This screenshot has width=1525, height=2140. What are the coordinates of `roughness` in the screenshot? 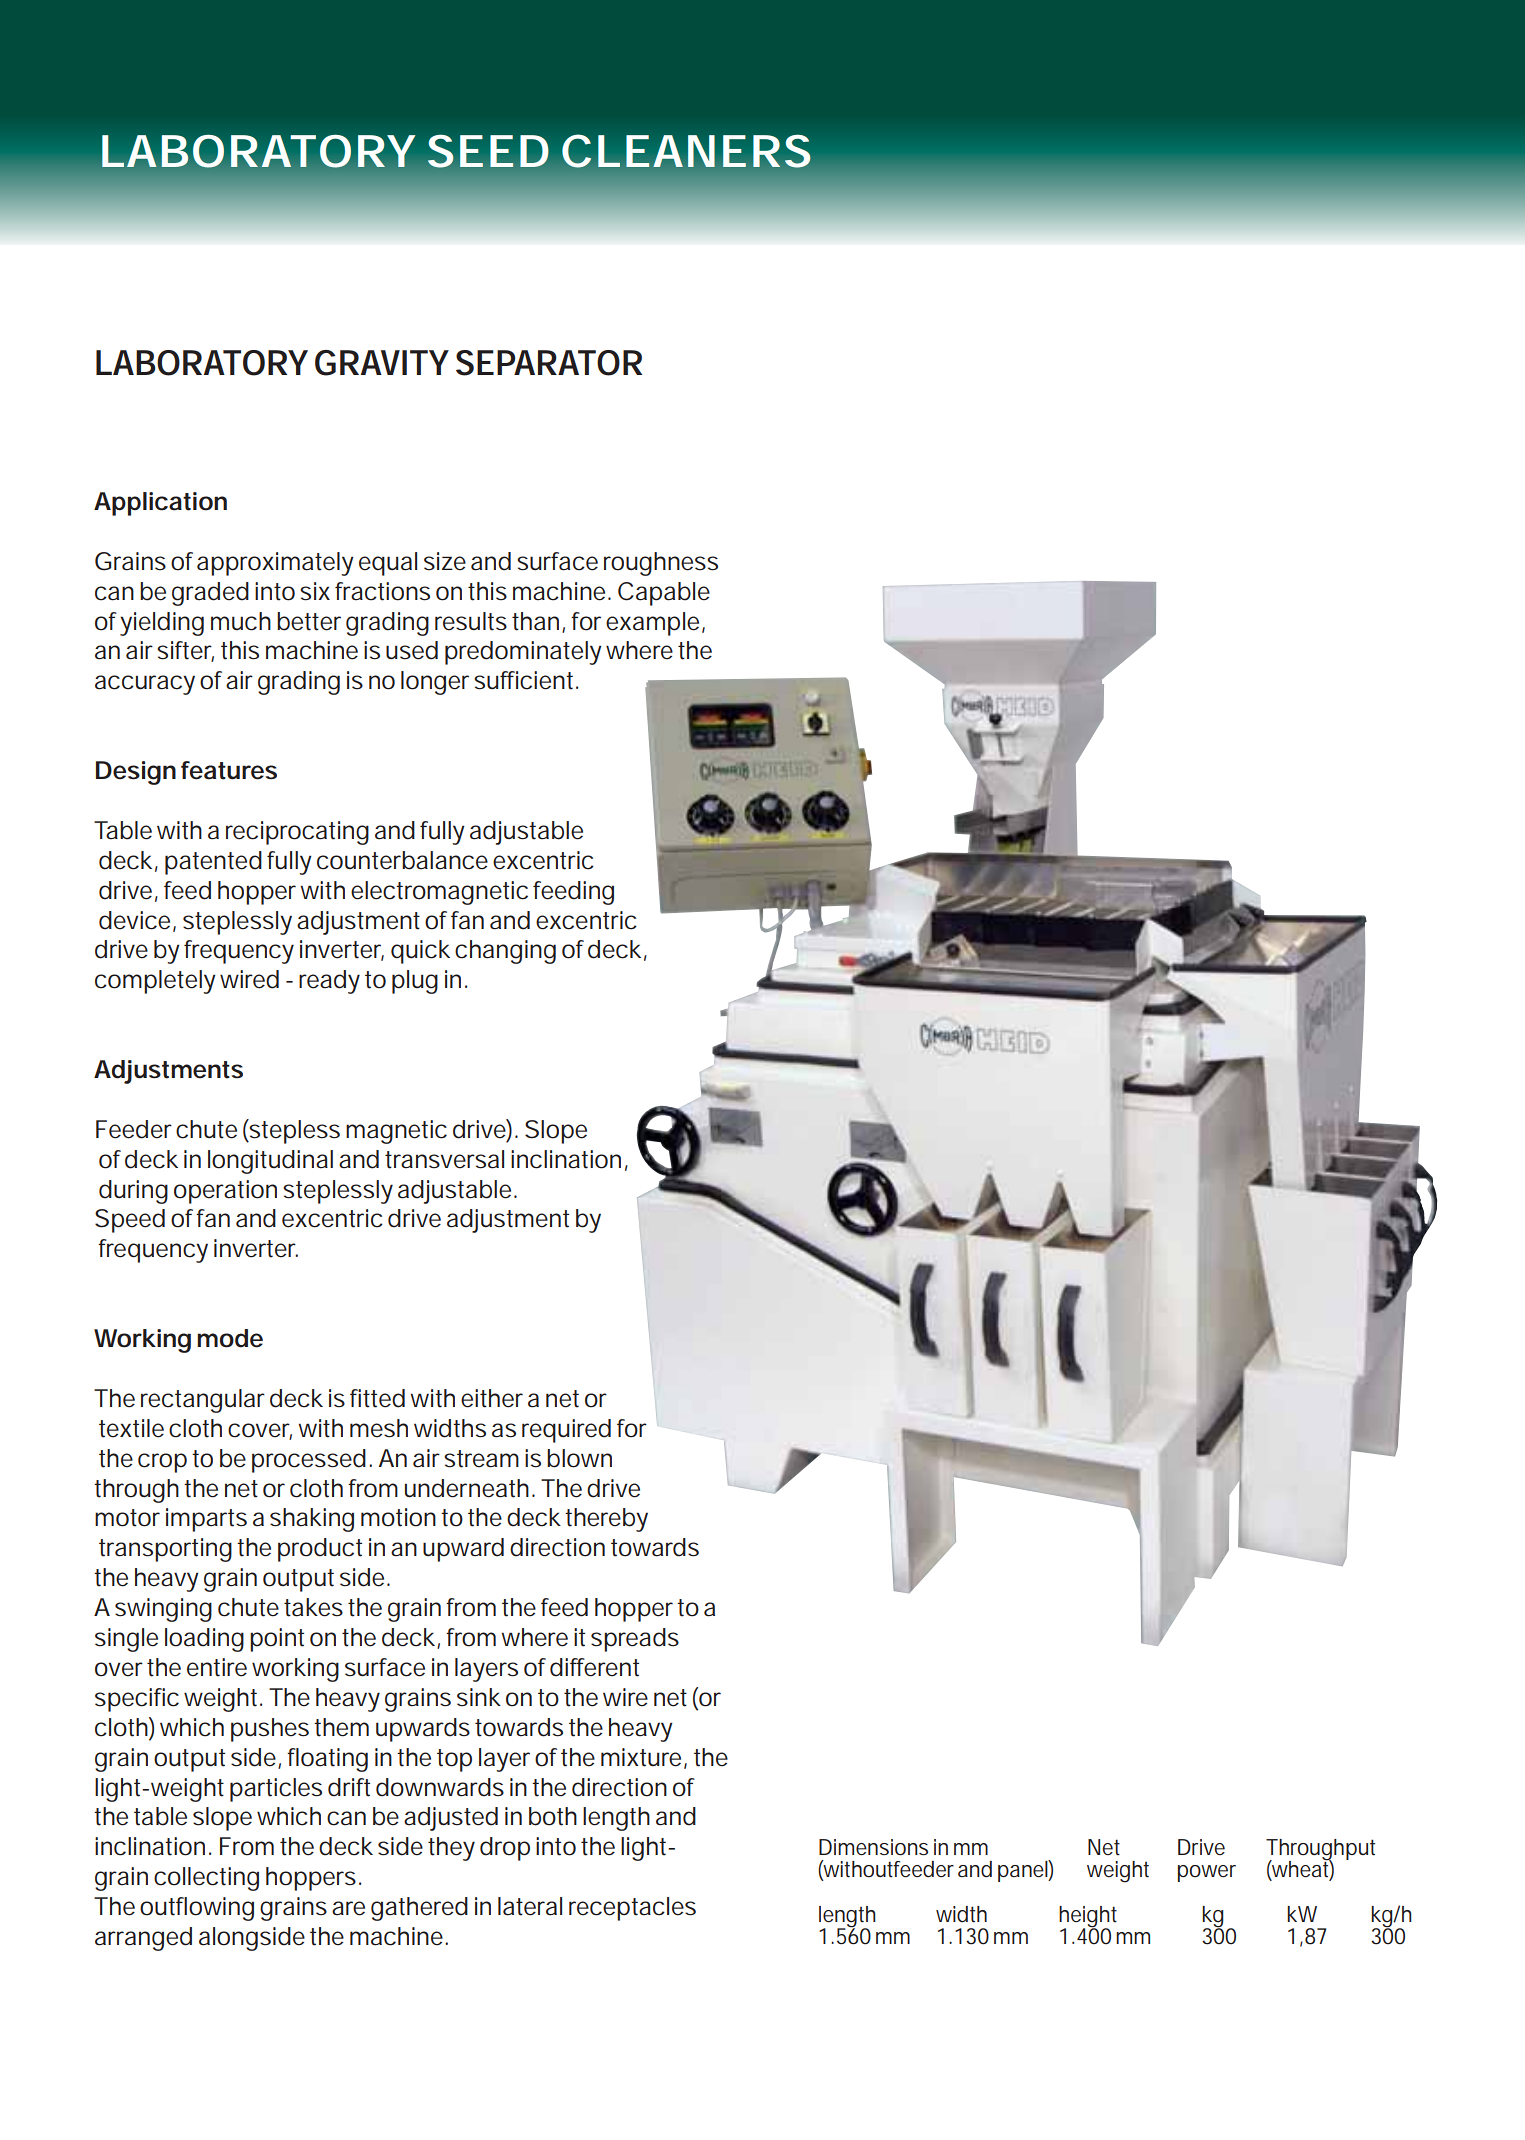 It's located at (661, 564).
